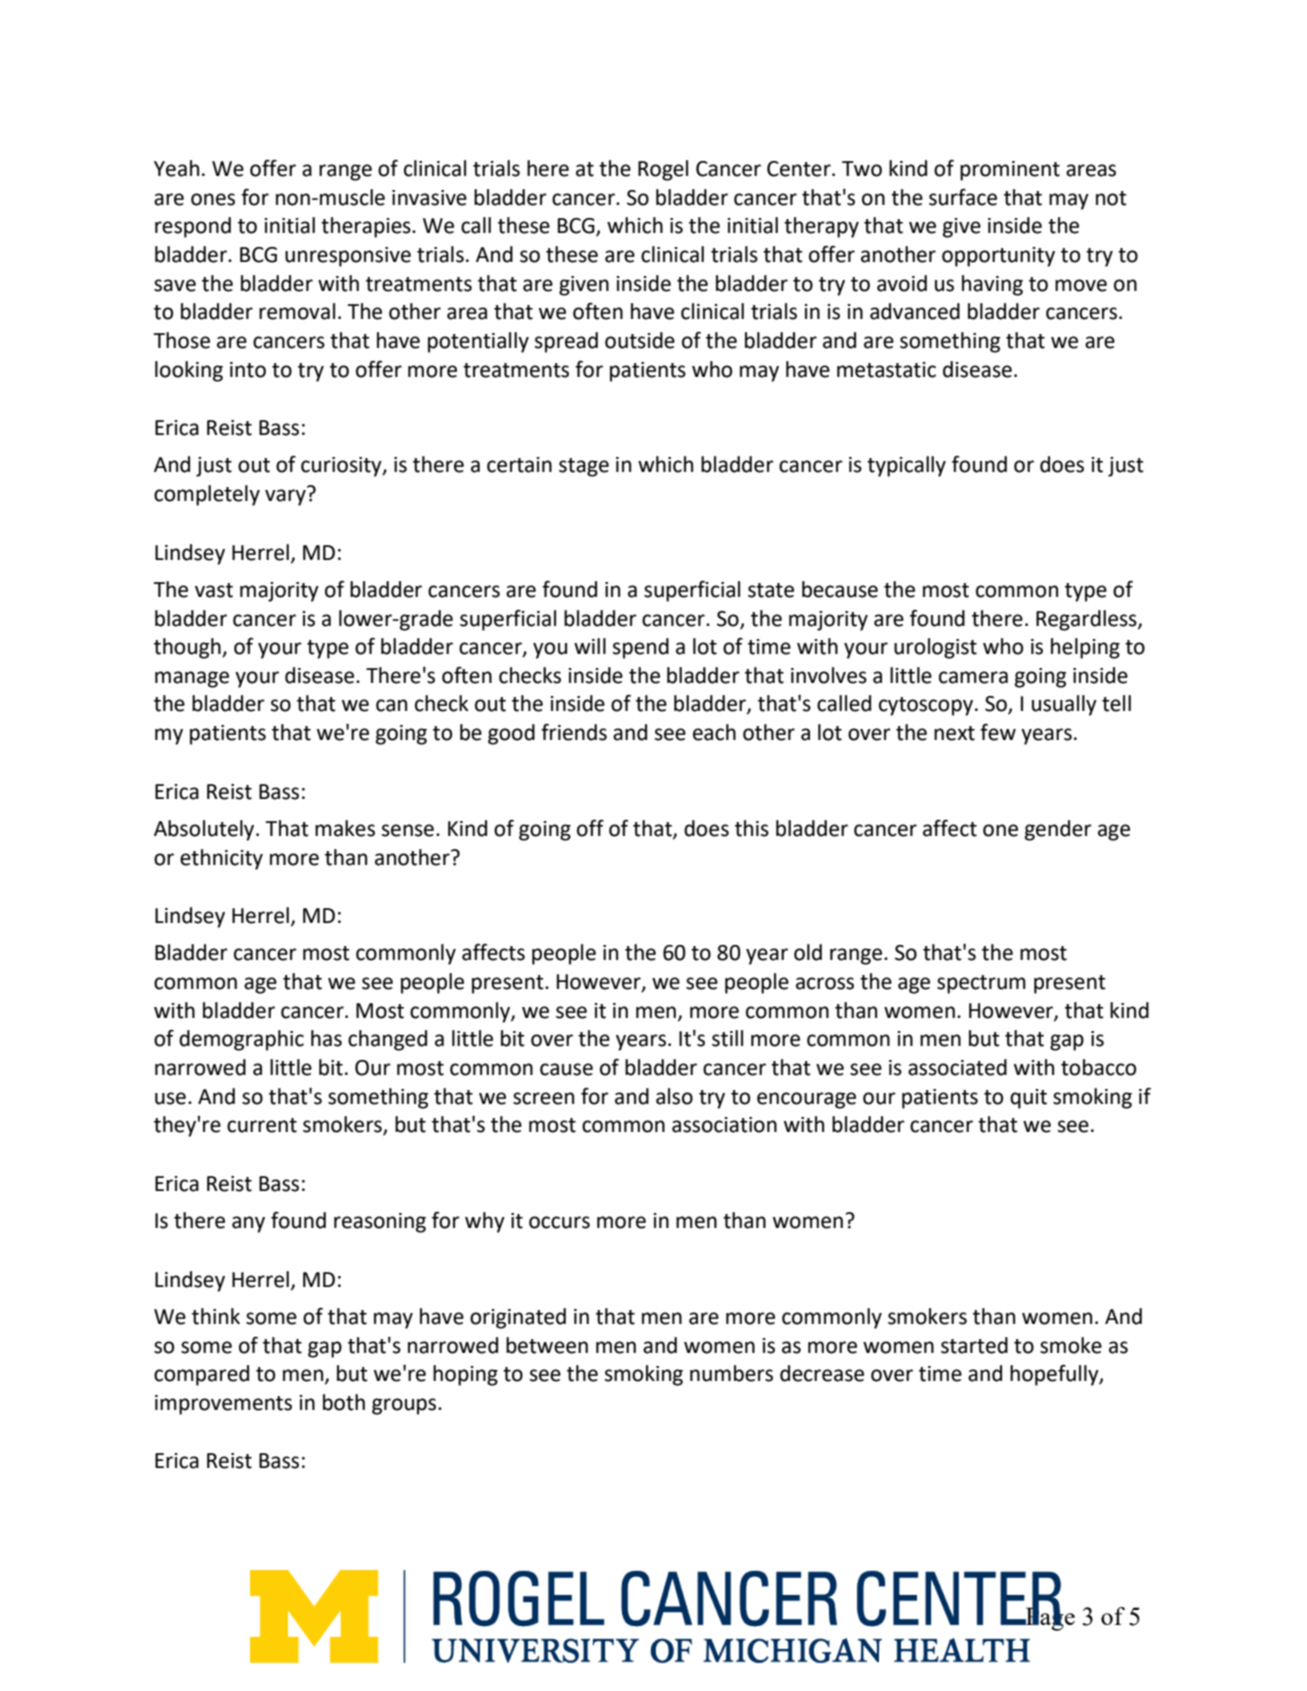 This screenshot has width=1307, height=1691. Describe the element at coordinates (584, 467) in the screenshot. I see `stage` at that location.
